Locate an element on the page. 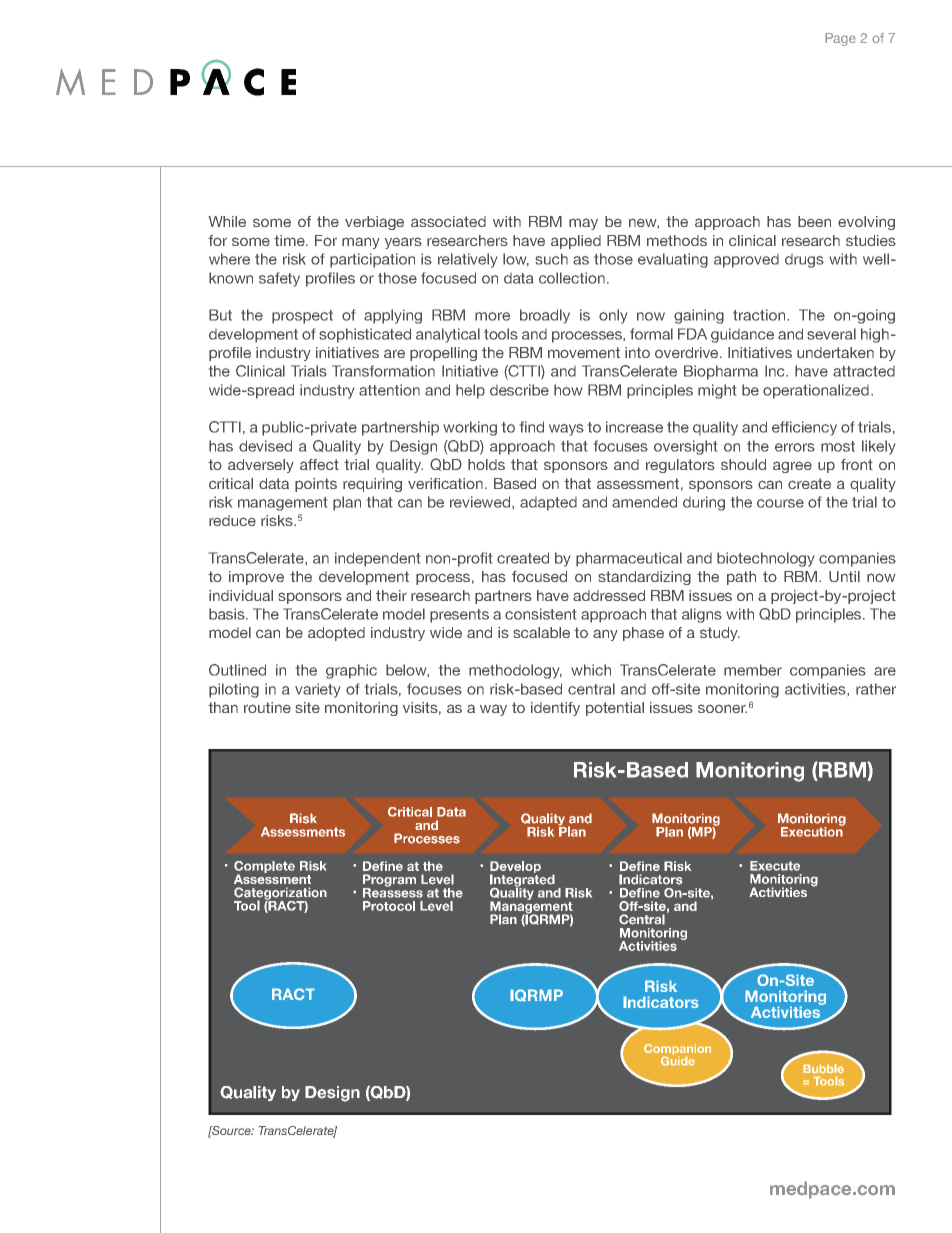  adapted is located at coordinates (548, 504).
